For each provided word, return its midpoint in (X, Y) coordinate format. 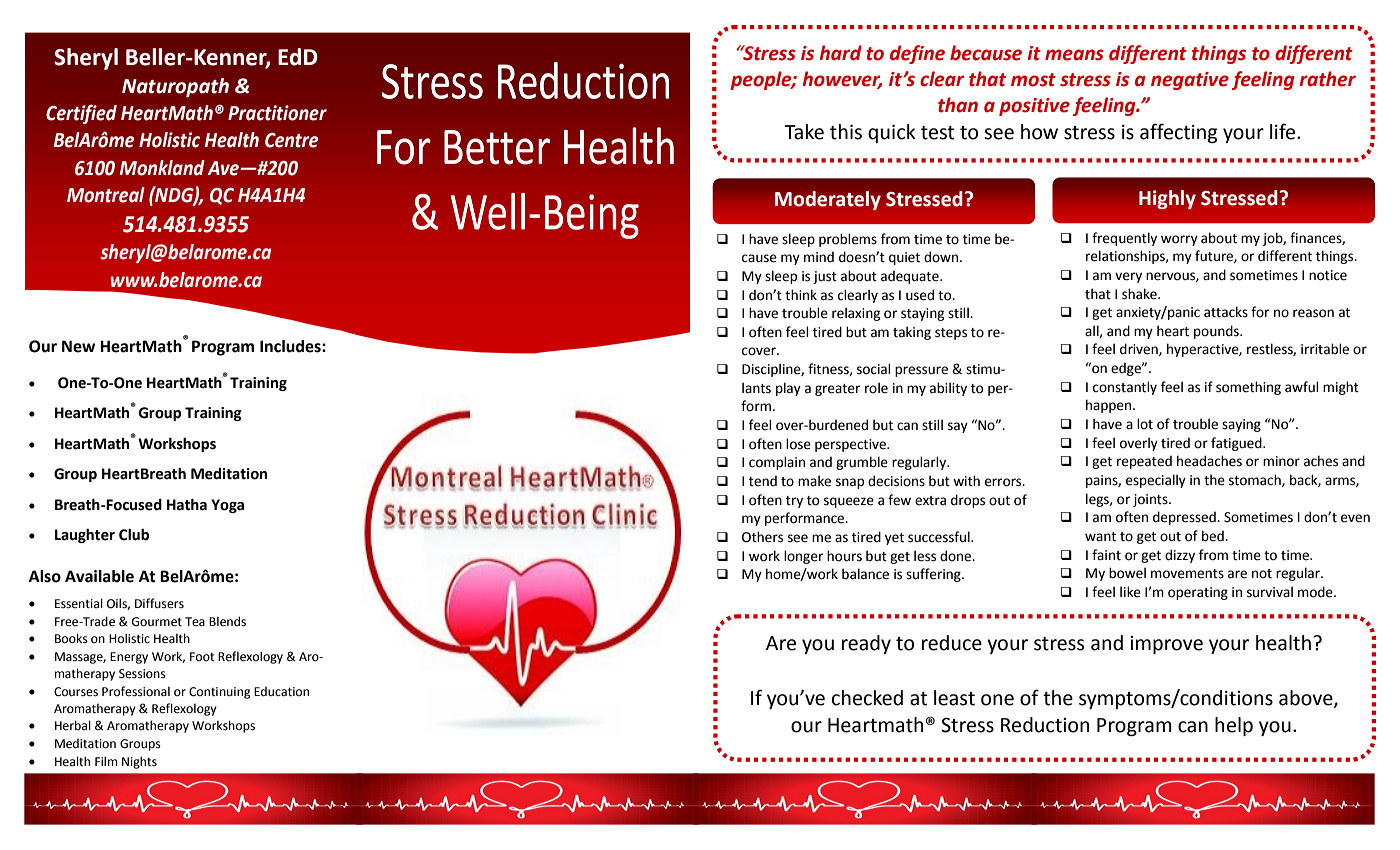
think (801, 295)
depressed (1185, 518)
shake (1140, 294)
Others (762, 537)
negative (1190, 81)
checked (867, 698)
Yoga (227, 506)
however (842, 80)
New (78, 346)
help (1234, 726)
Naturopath (175, 87)
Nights (139, 762)
